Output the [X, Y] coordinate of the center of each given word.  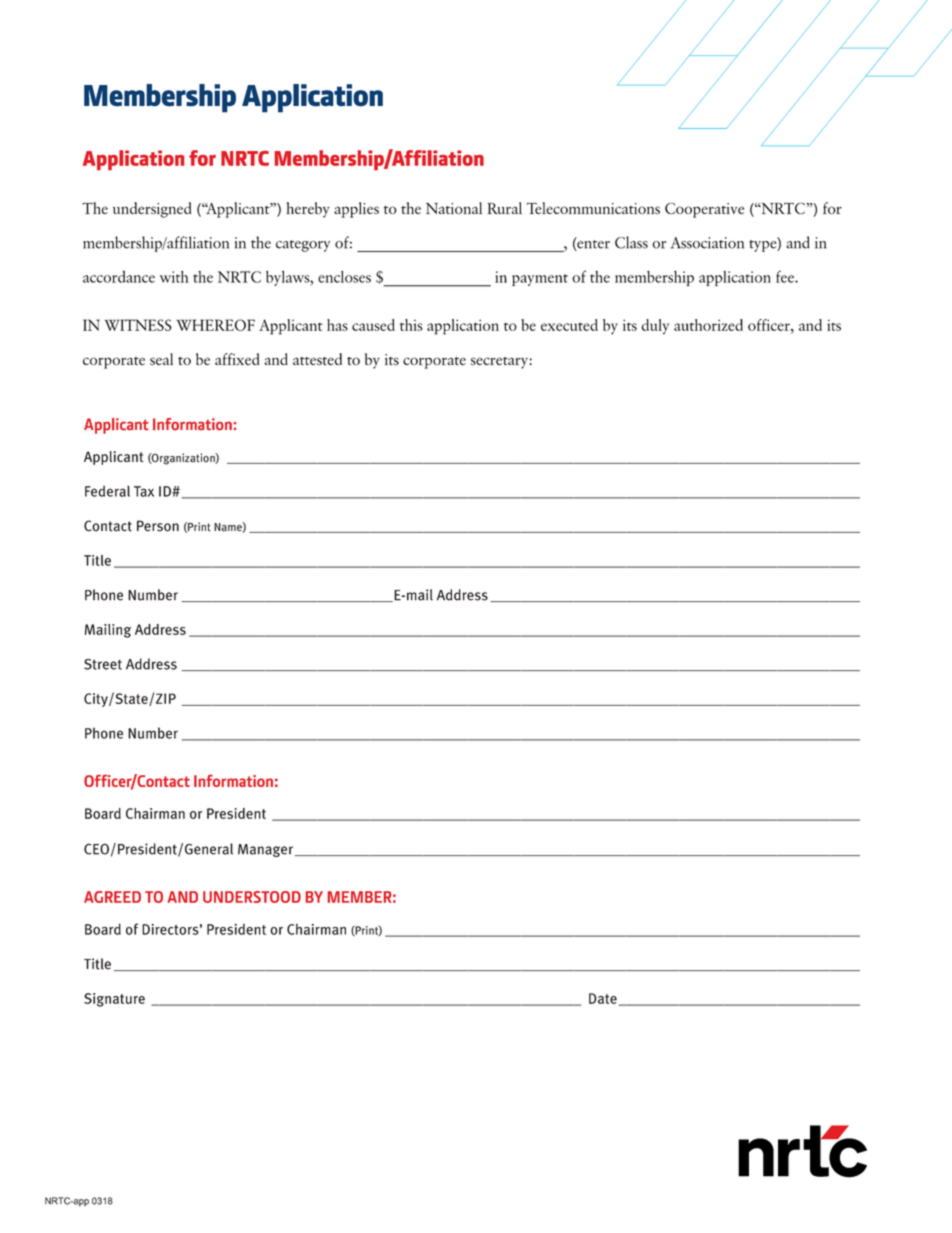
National [454, 208]
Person [158, 526]
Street [103, 664]
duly [655, 326]
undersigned [152, 210]
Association [707, 243]
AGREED [112, 897]
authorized [708, 325]
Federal [107, 491]
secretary [500, 363]
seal [161, 359]
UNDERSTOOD [252, 897]
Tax [144, 491]
